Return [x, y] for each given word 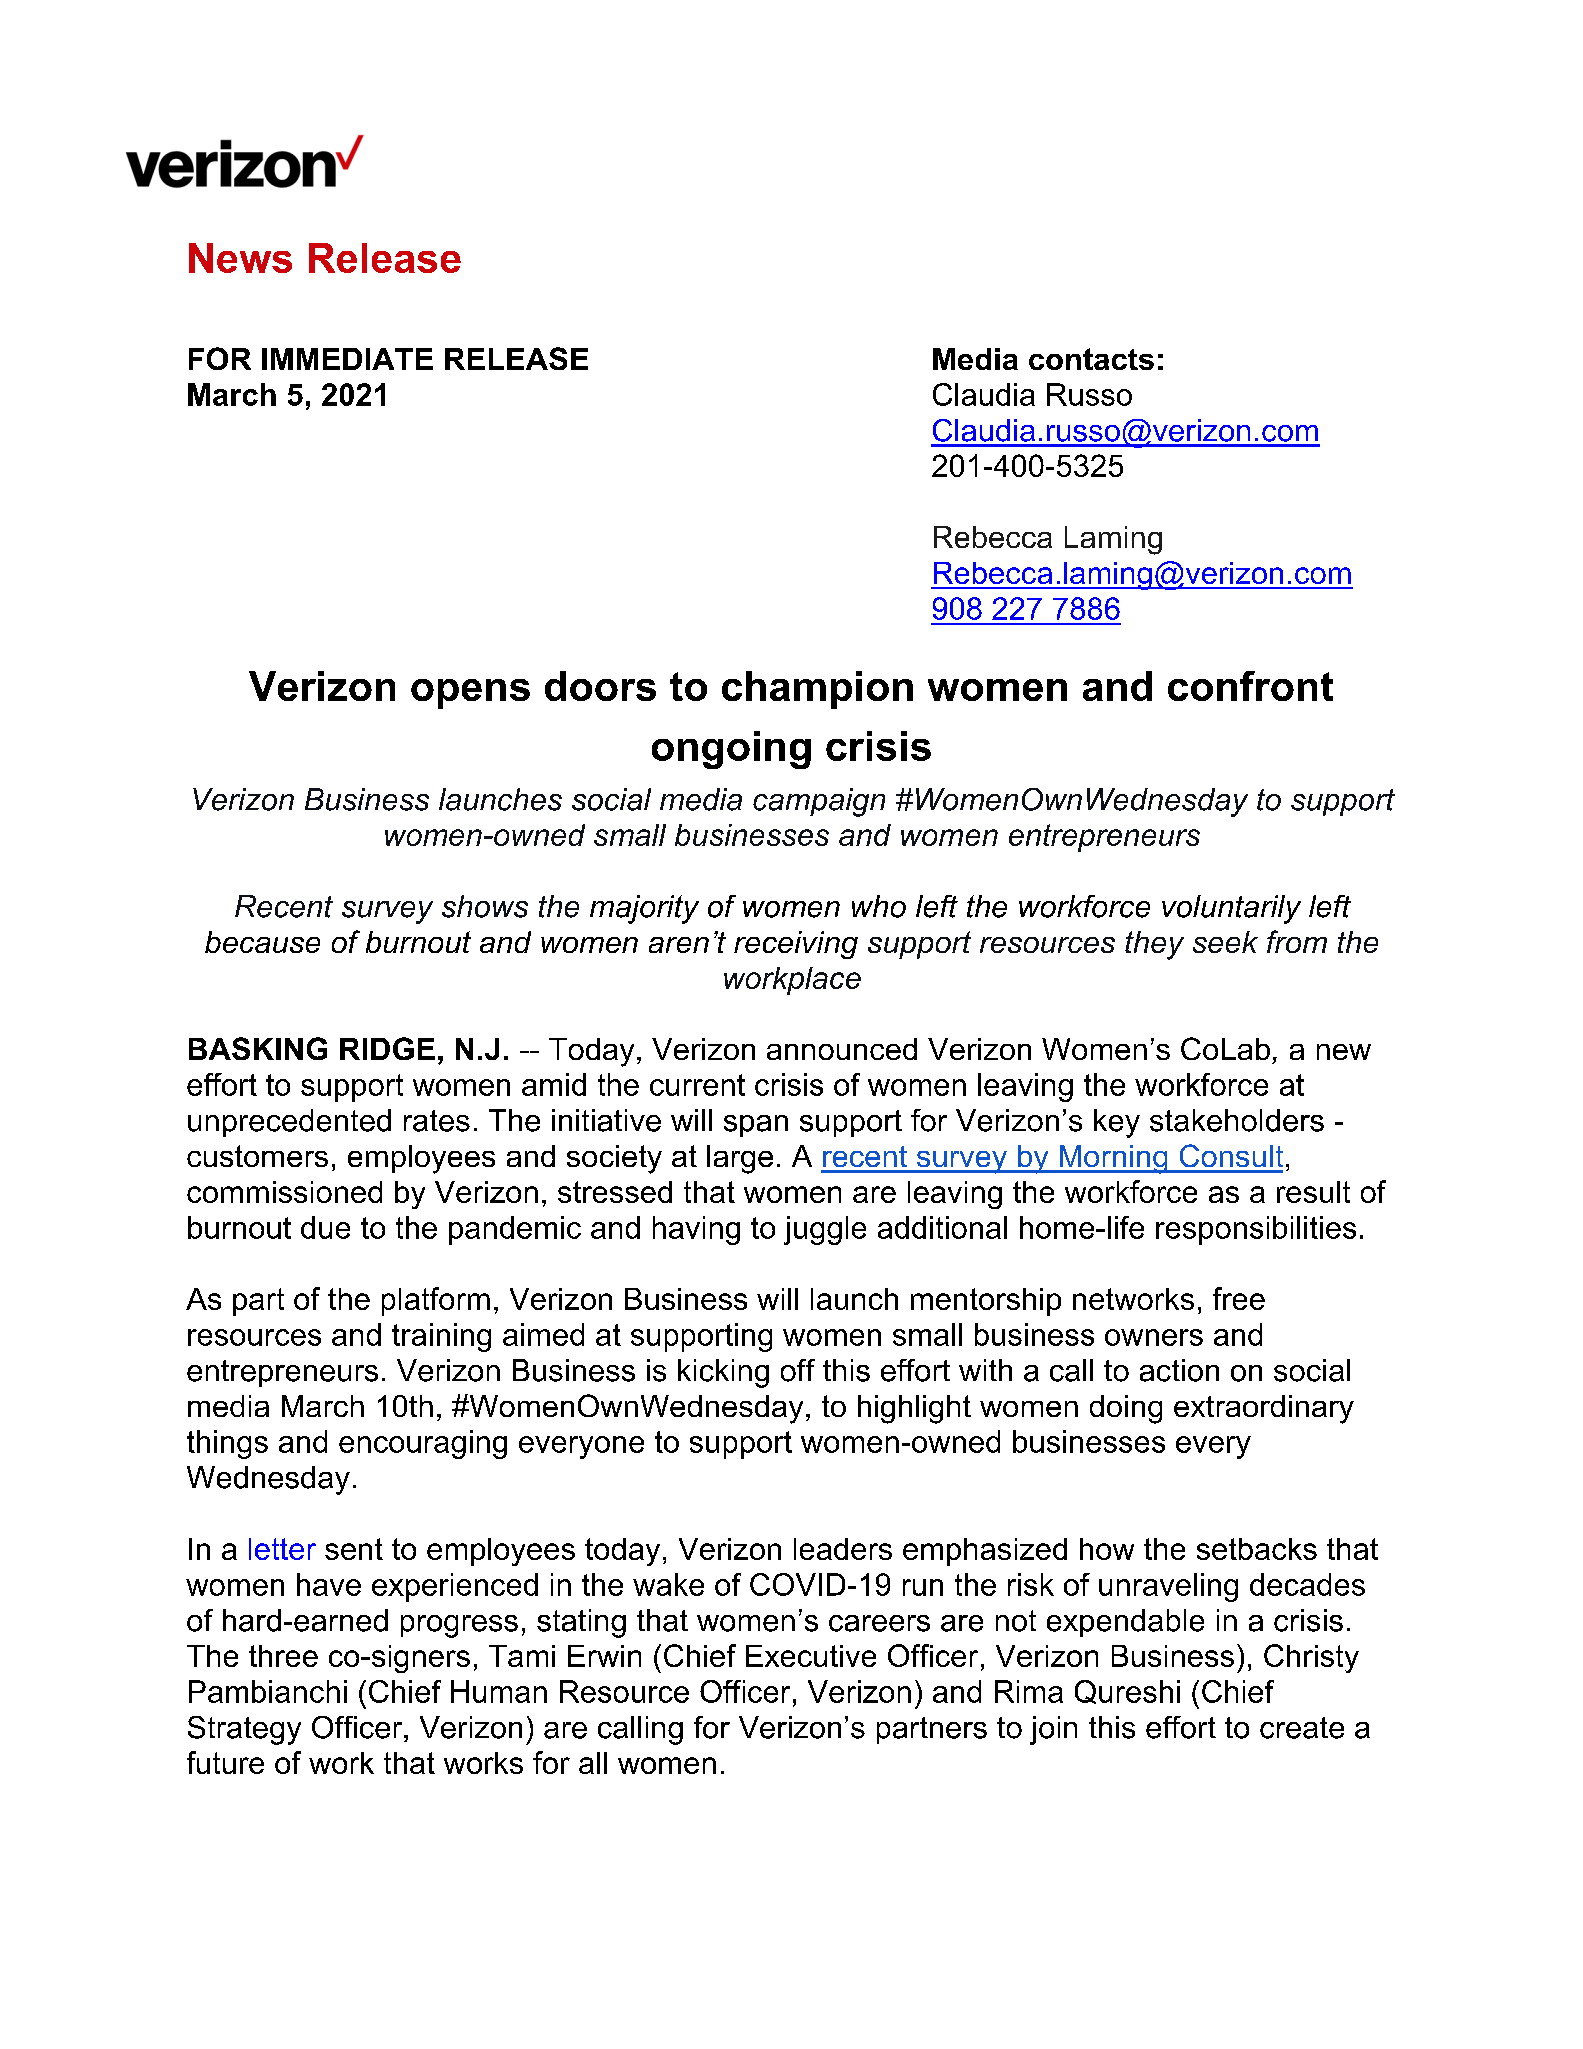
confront [1250, 686]
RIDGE [387, 1048]
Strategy [244, 1730]
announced [842, 1049]
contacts [1091, 359]
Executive [811, 1656]
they [1154, 945]
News [240, 258]
